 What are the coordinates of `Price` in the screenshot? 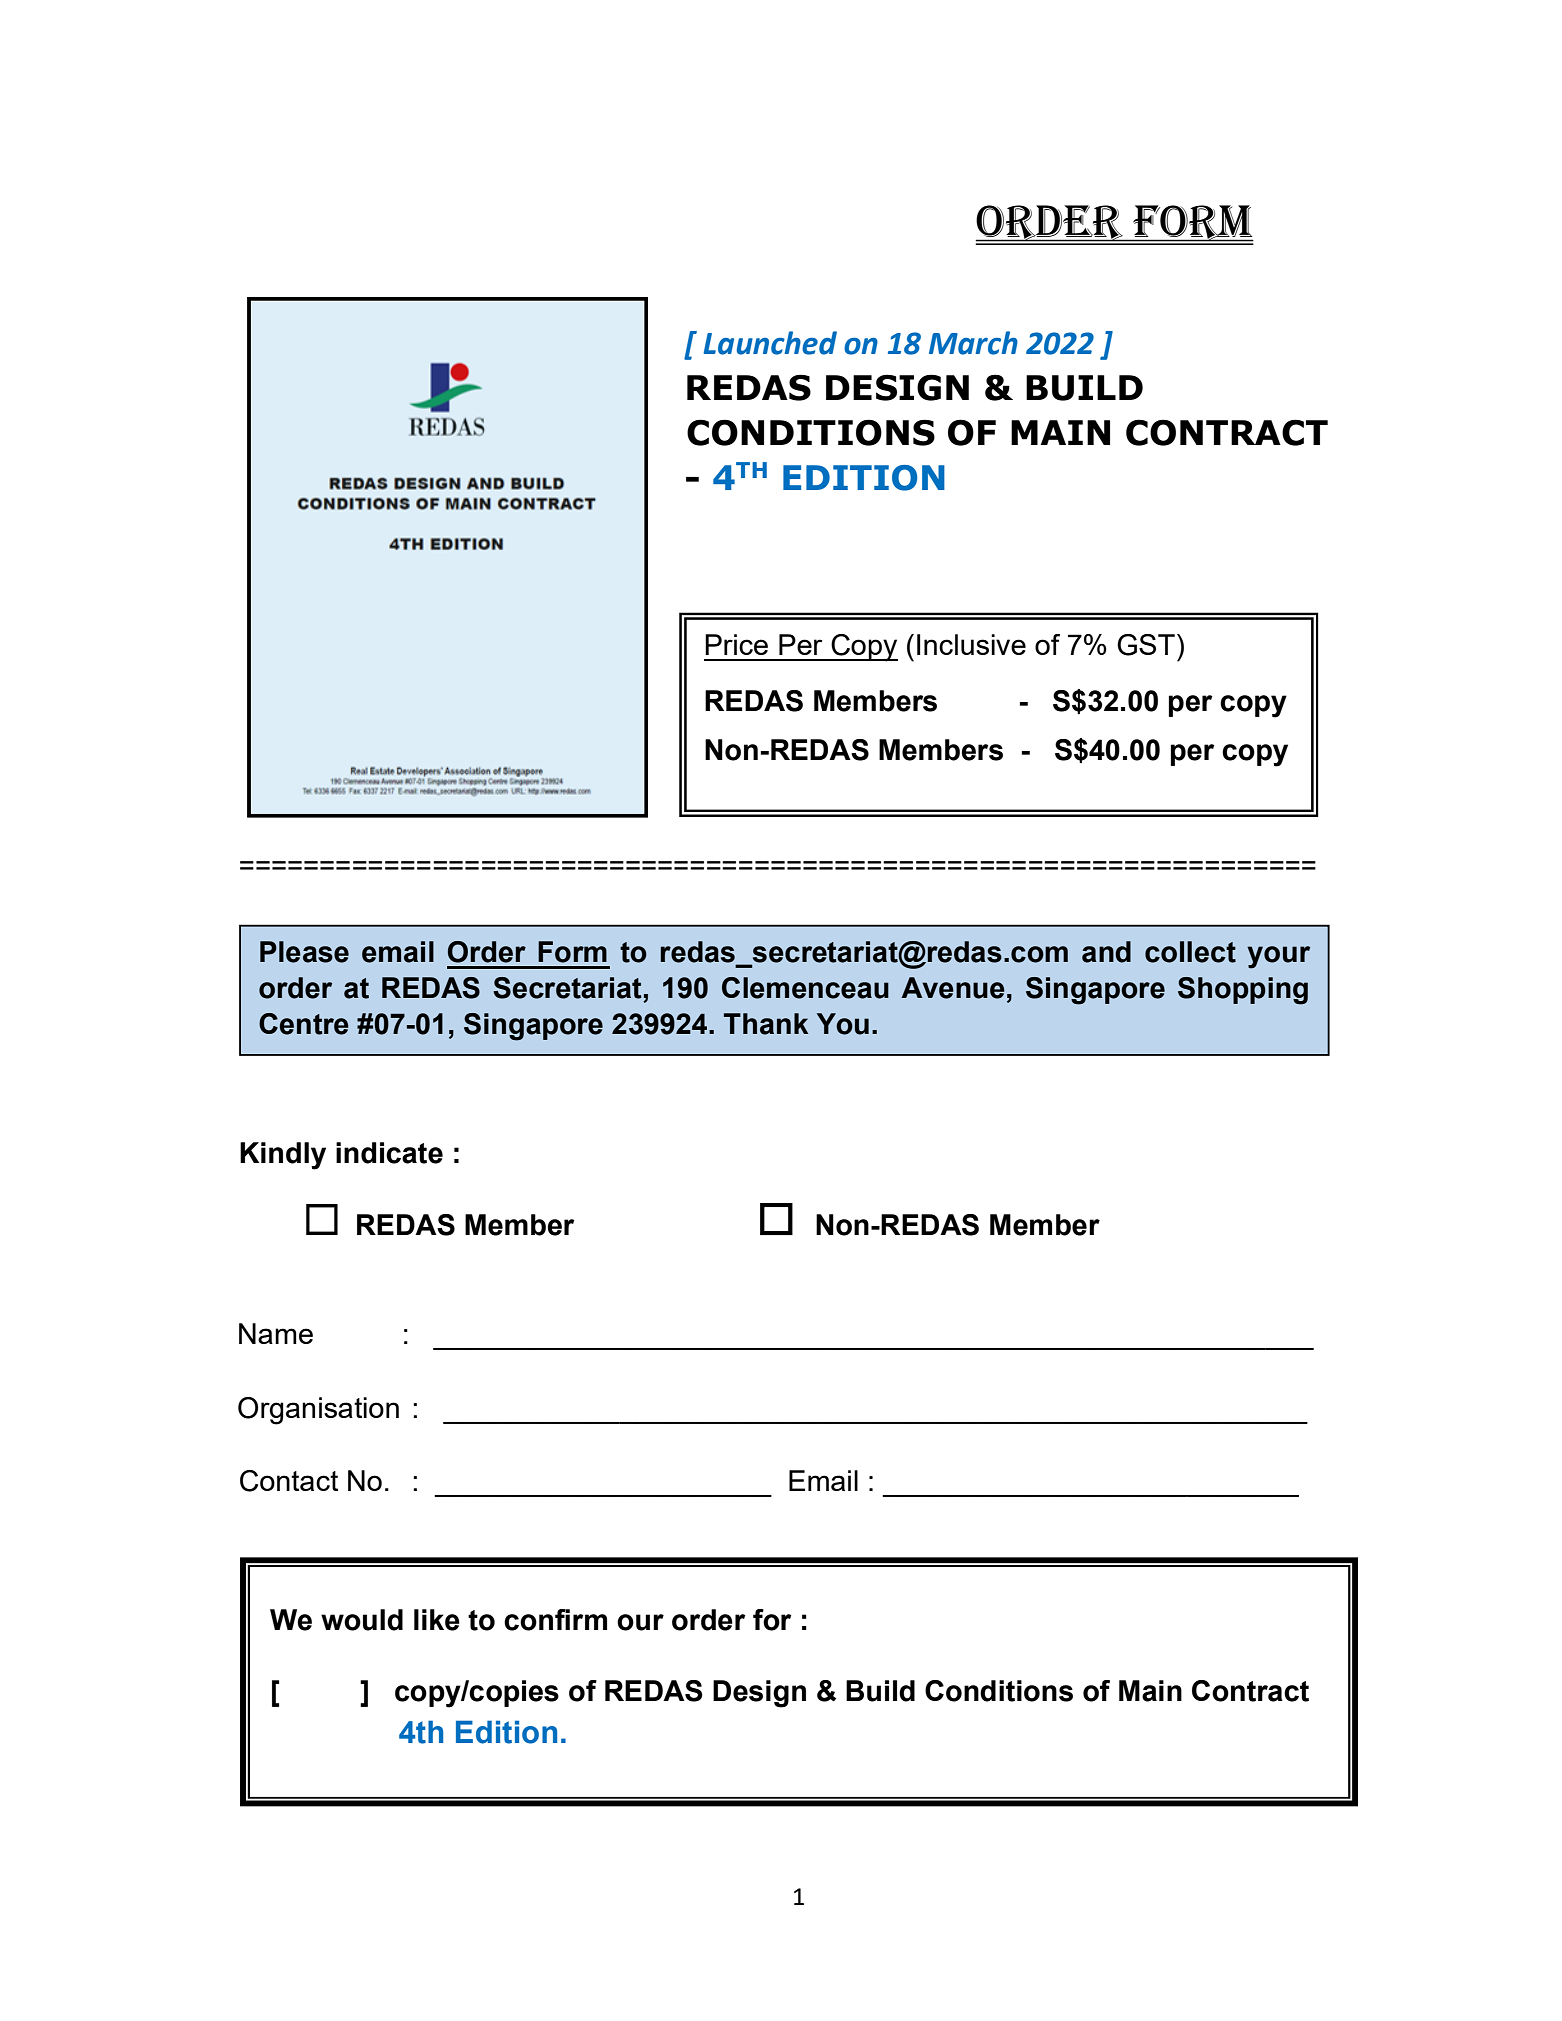 It's located at (736, 644).
